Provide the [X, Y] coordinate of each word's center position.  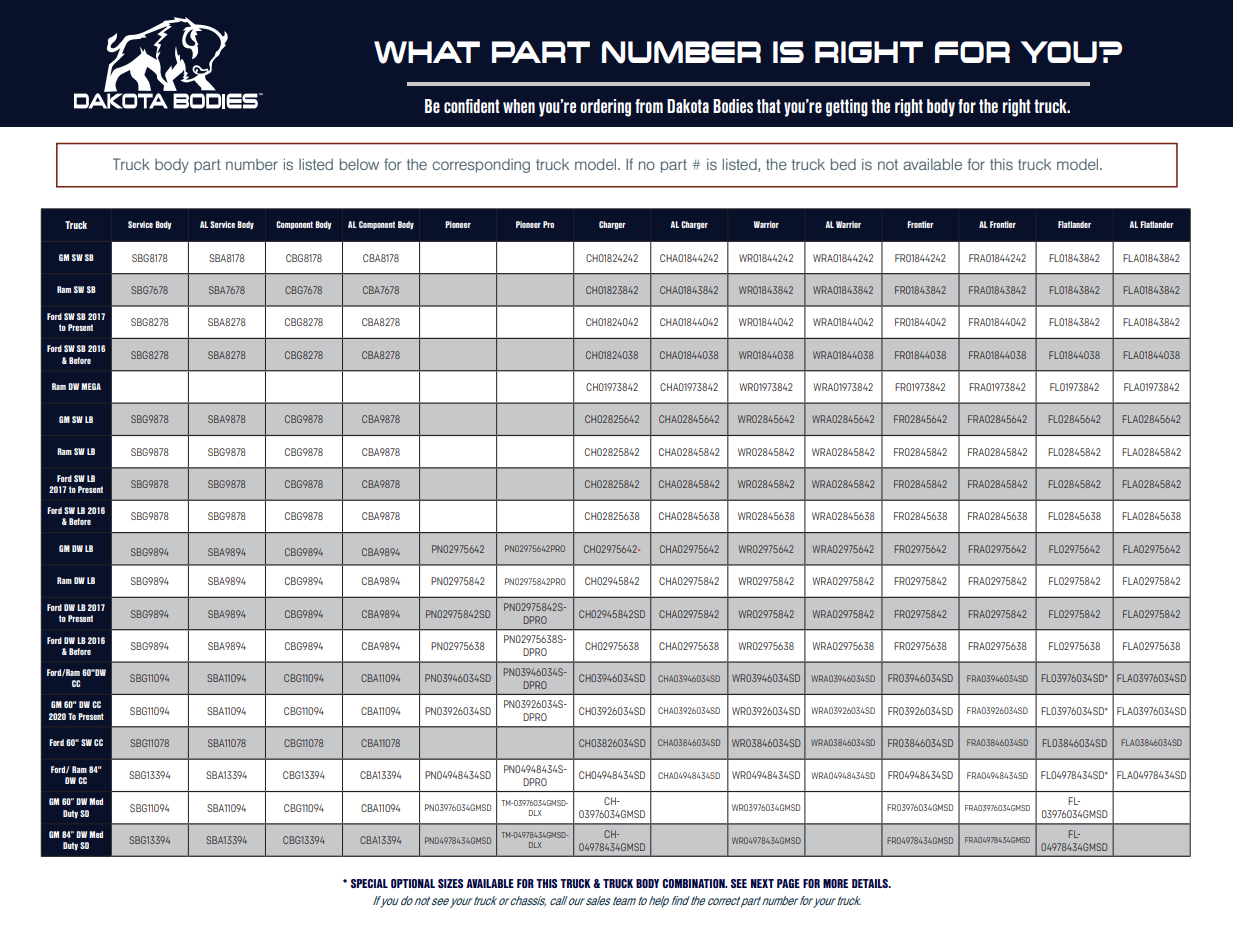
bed [843, 164]
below [359, 164]
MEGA [91, 386]
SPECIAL [369, 883]
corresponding [481, 166]
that [769, 106]
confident [472, 106]
